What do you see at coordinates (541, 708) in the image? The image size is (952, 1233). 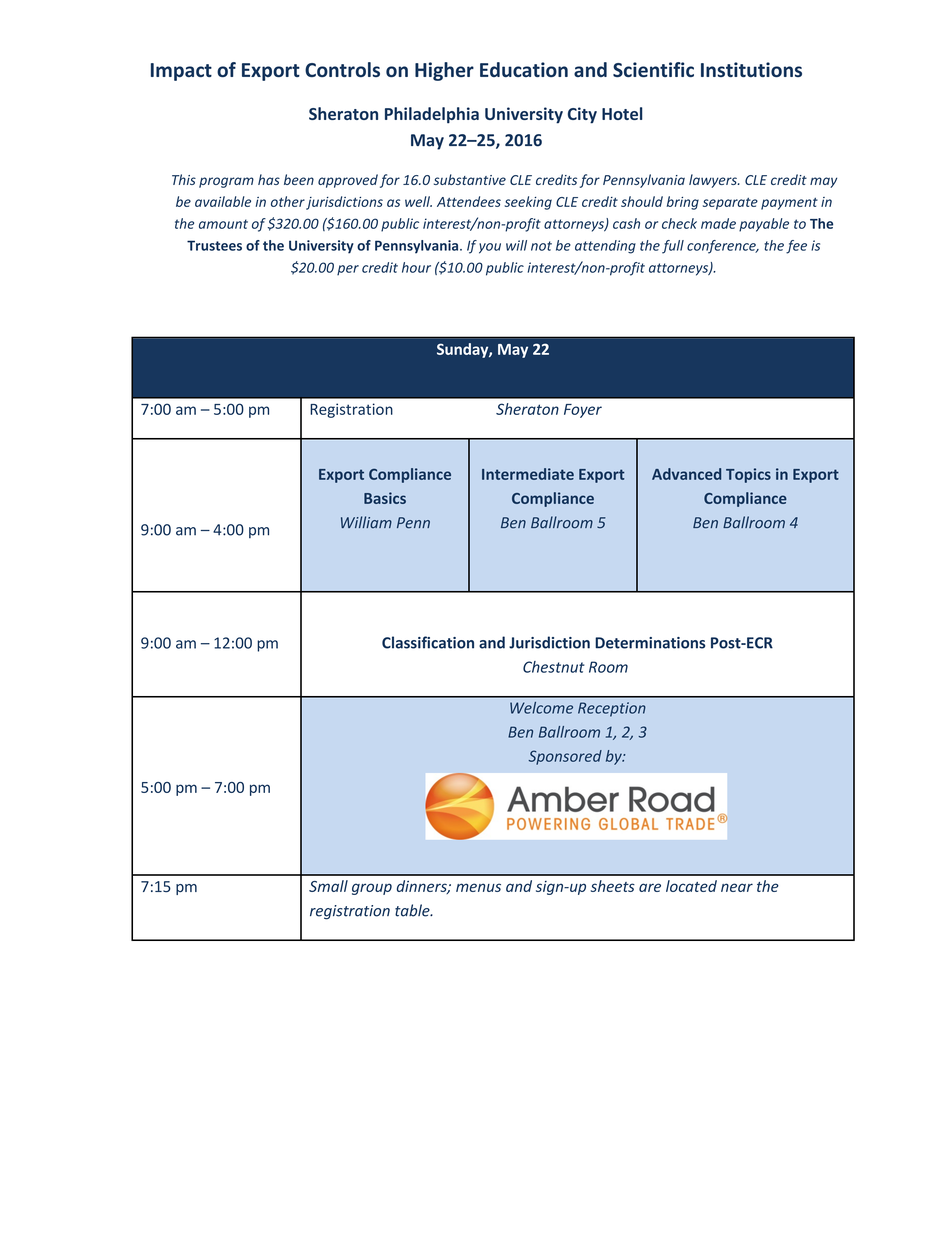 I see `Welcome` at bounding box center [541, 708].
